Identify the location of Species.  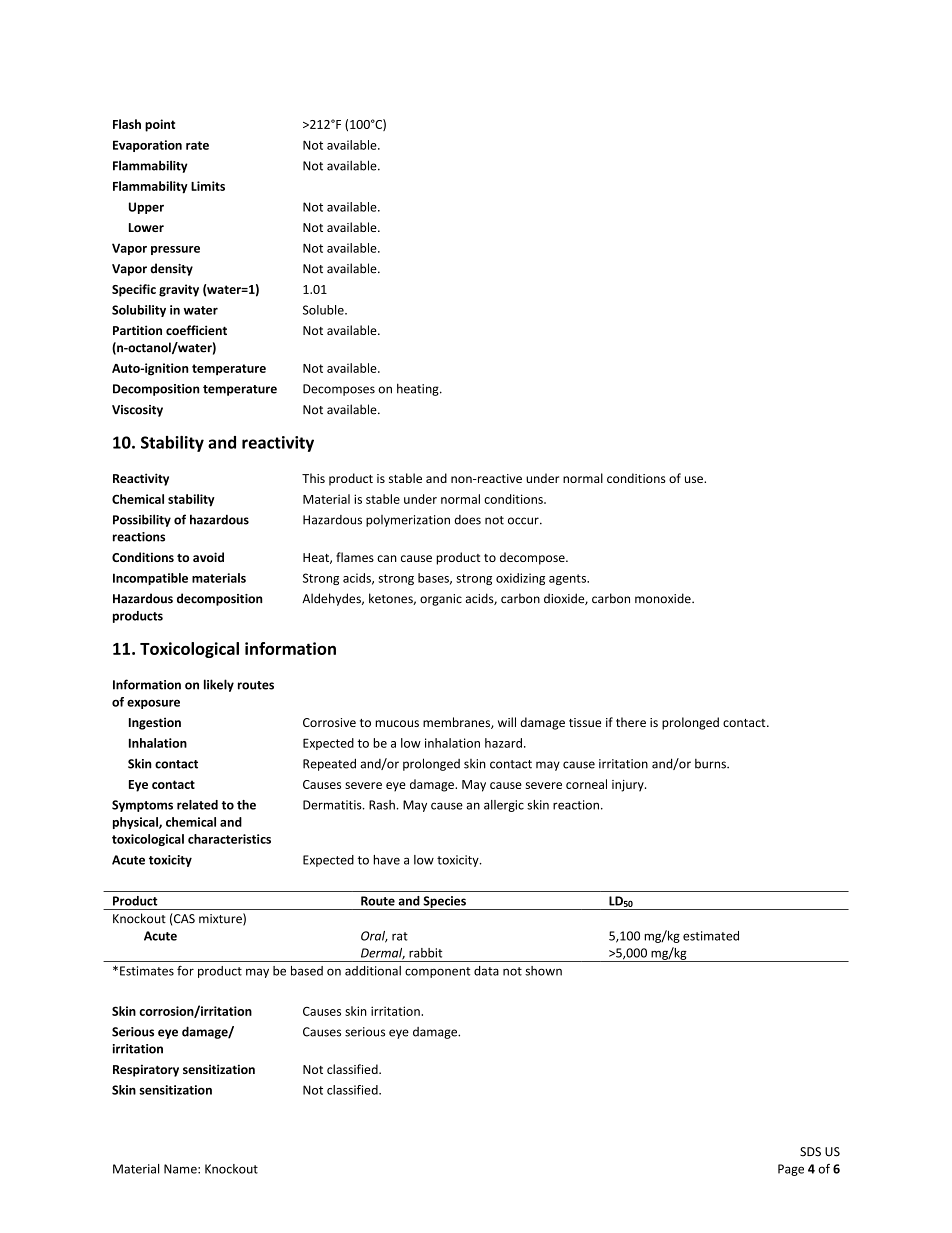
(444, 903).
